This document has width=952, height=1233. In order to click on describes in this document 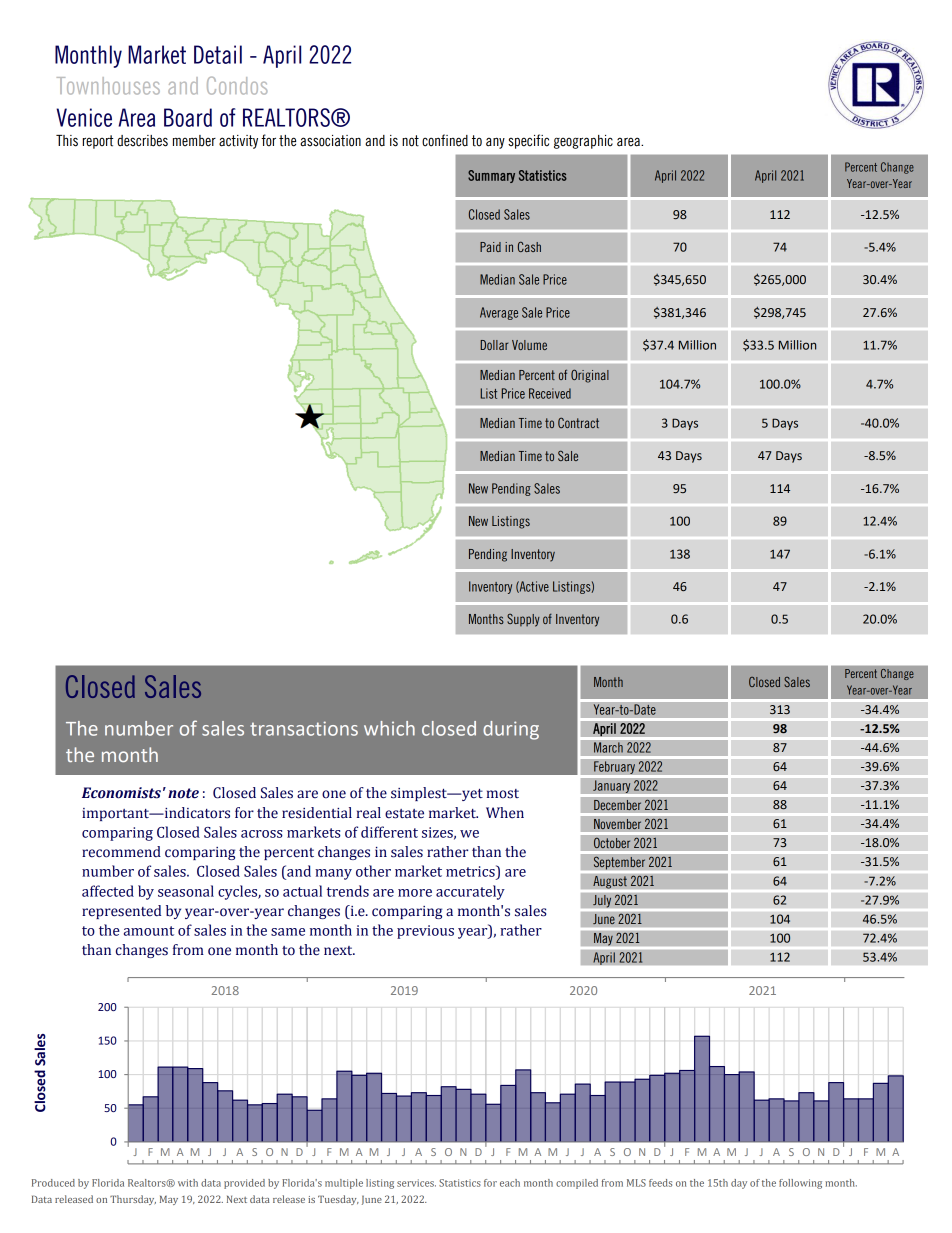, I will do `click(142, 141)`.
